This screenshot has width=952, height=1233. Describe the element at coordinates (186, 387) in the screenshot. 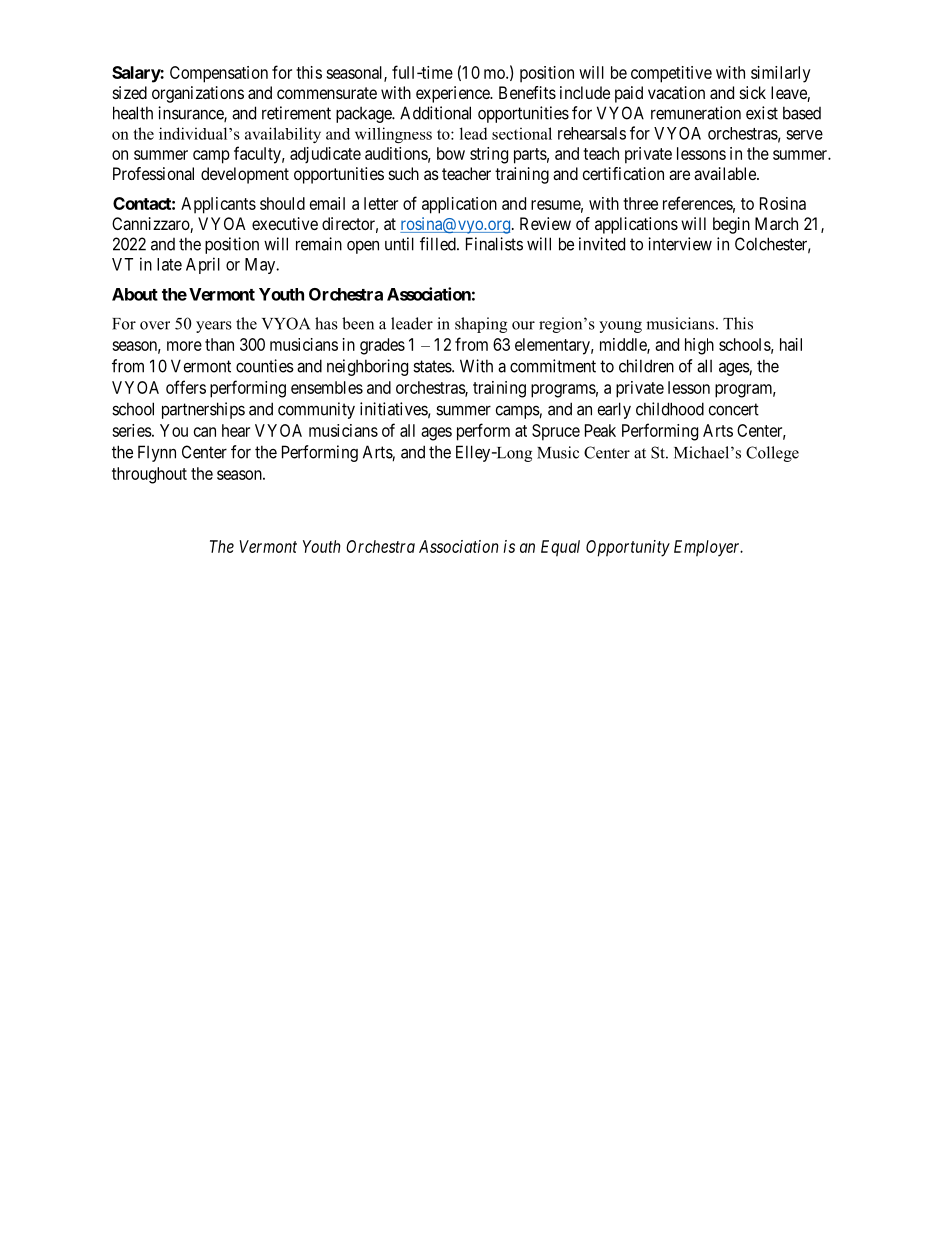

I see `offers` at that location.
